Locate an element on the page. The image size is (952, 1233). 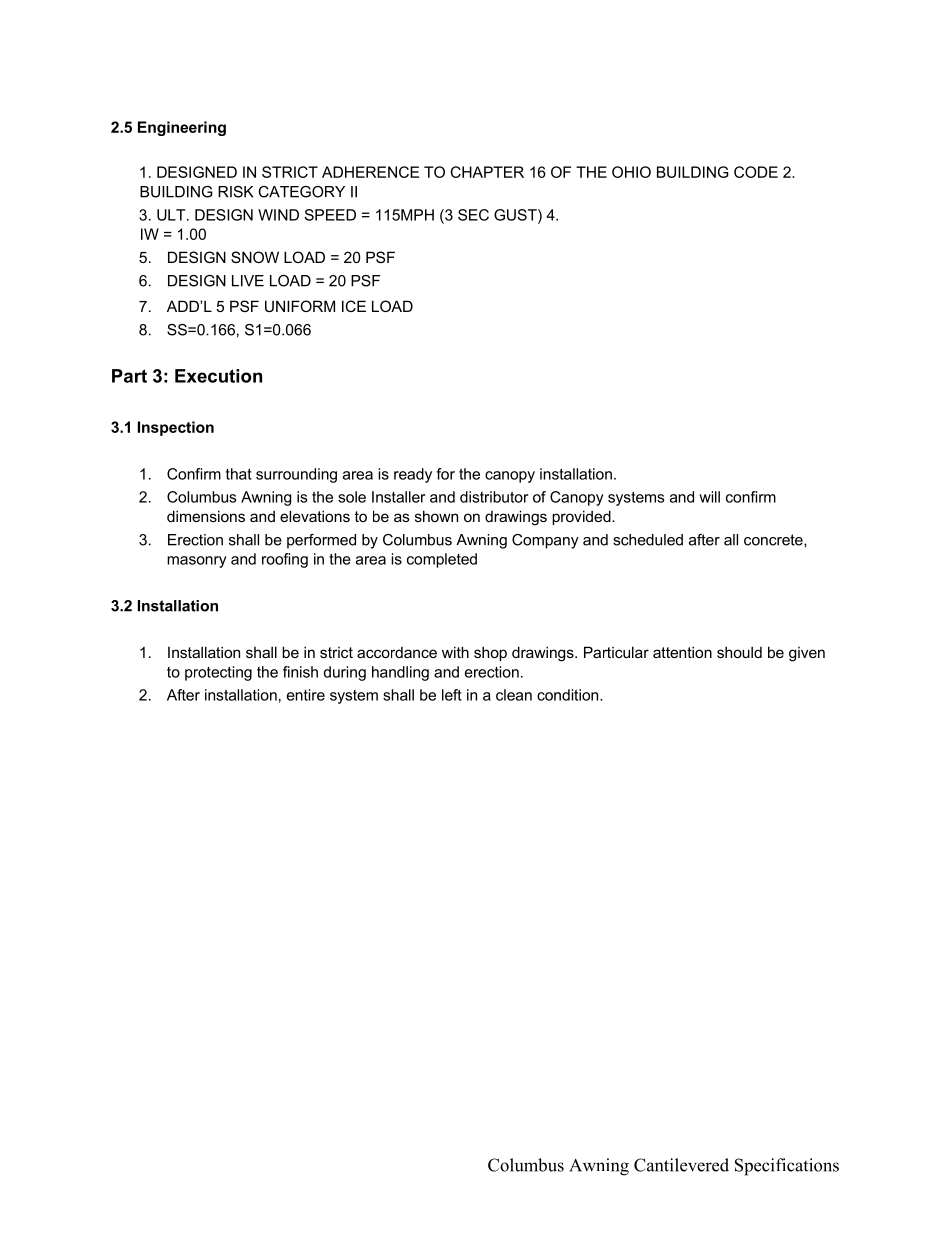
CHAPTER is located at coordinates (487, 172).
